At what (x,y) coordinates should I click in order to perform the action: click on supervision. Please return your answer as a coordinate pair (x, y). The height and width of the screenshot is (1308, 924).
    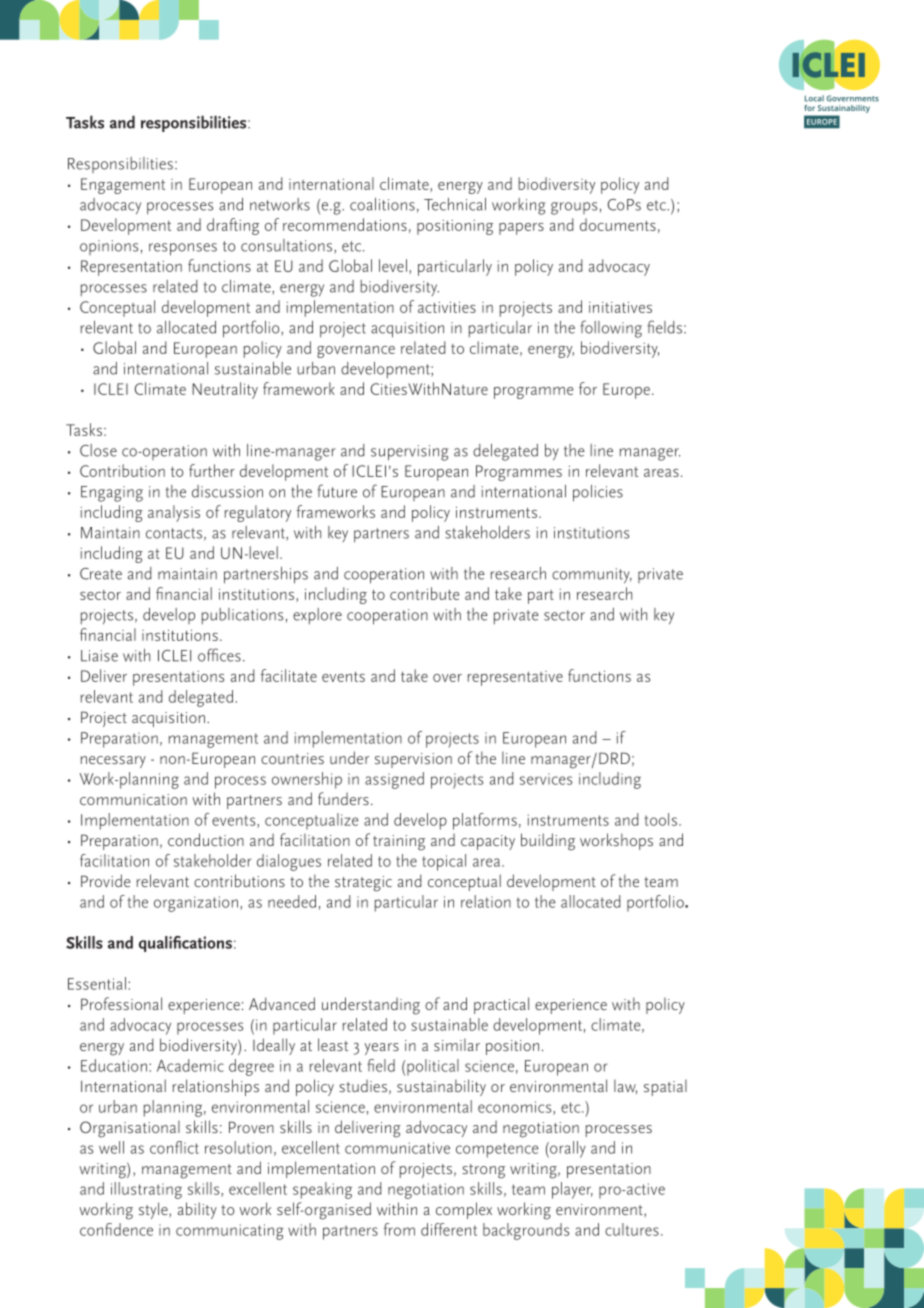
    Looking at the image, I should click on (413, 760).
